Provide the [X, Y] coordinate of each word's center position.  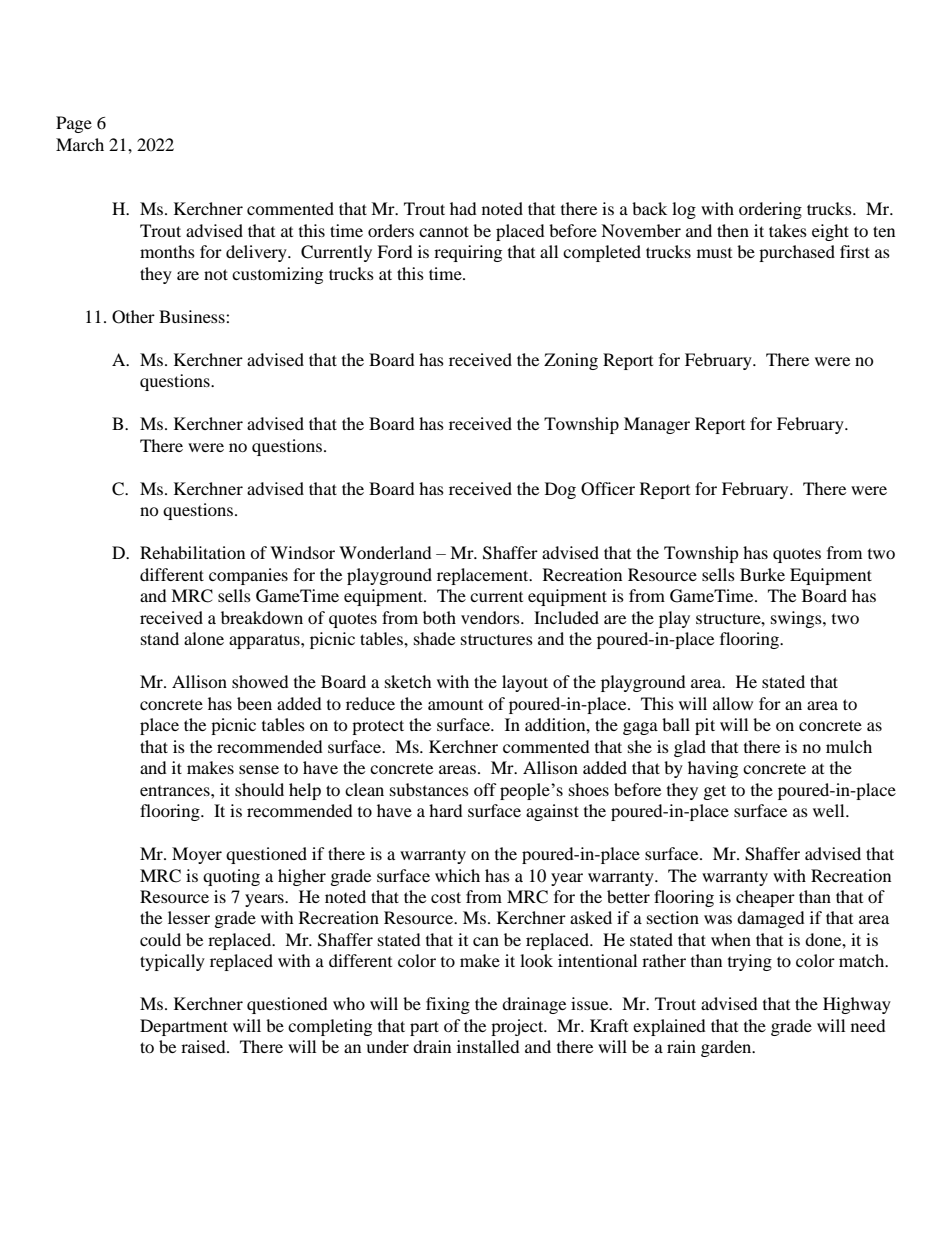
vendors [491, 617]
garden [727, 1048]
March [80, 144]
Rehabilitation [192, 552]
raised [204, 1046]
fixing [448, 1005]
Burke [762, 574]
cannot [444, 231]
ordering [770, 210]
